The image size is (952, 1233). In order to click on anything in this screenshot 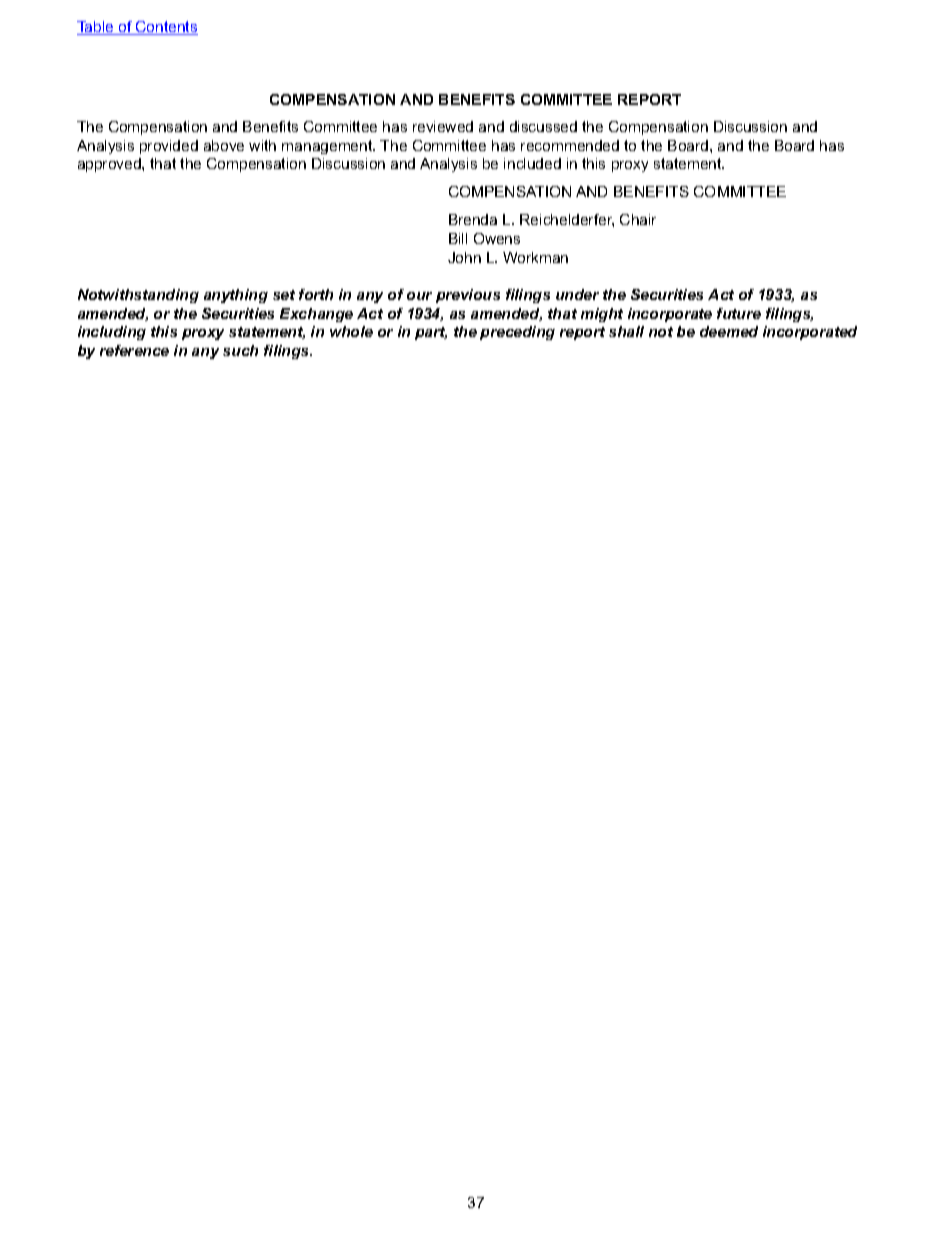, I will do `click(236, 296)`.
